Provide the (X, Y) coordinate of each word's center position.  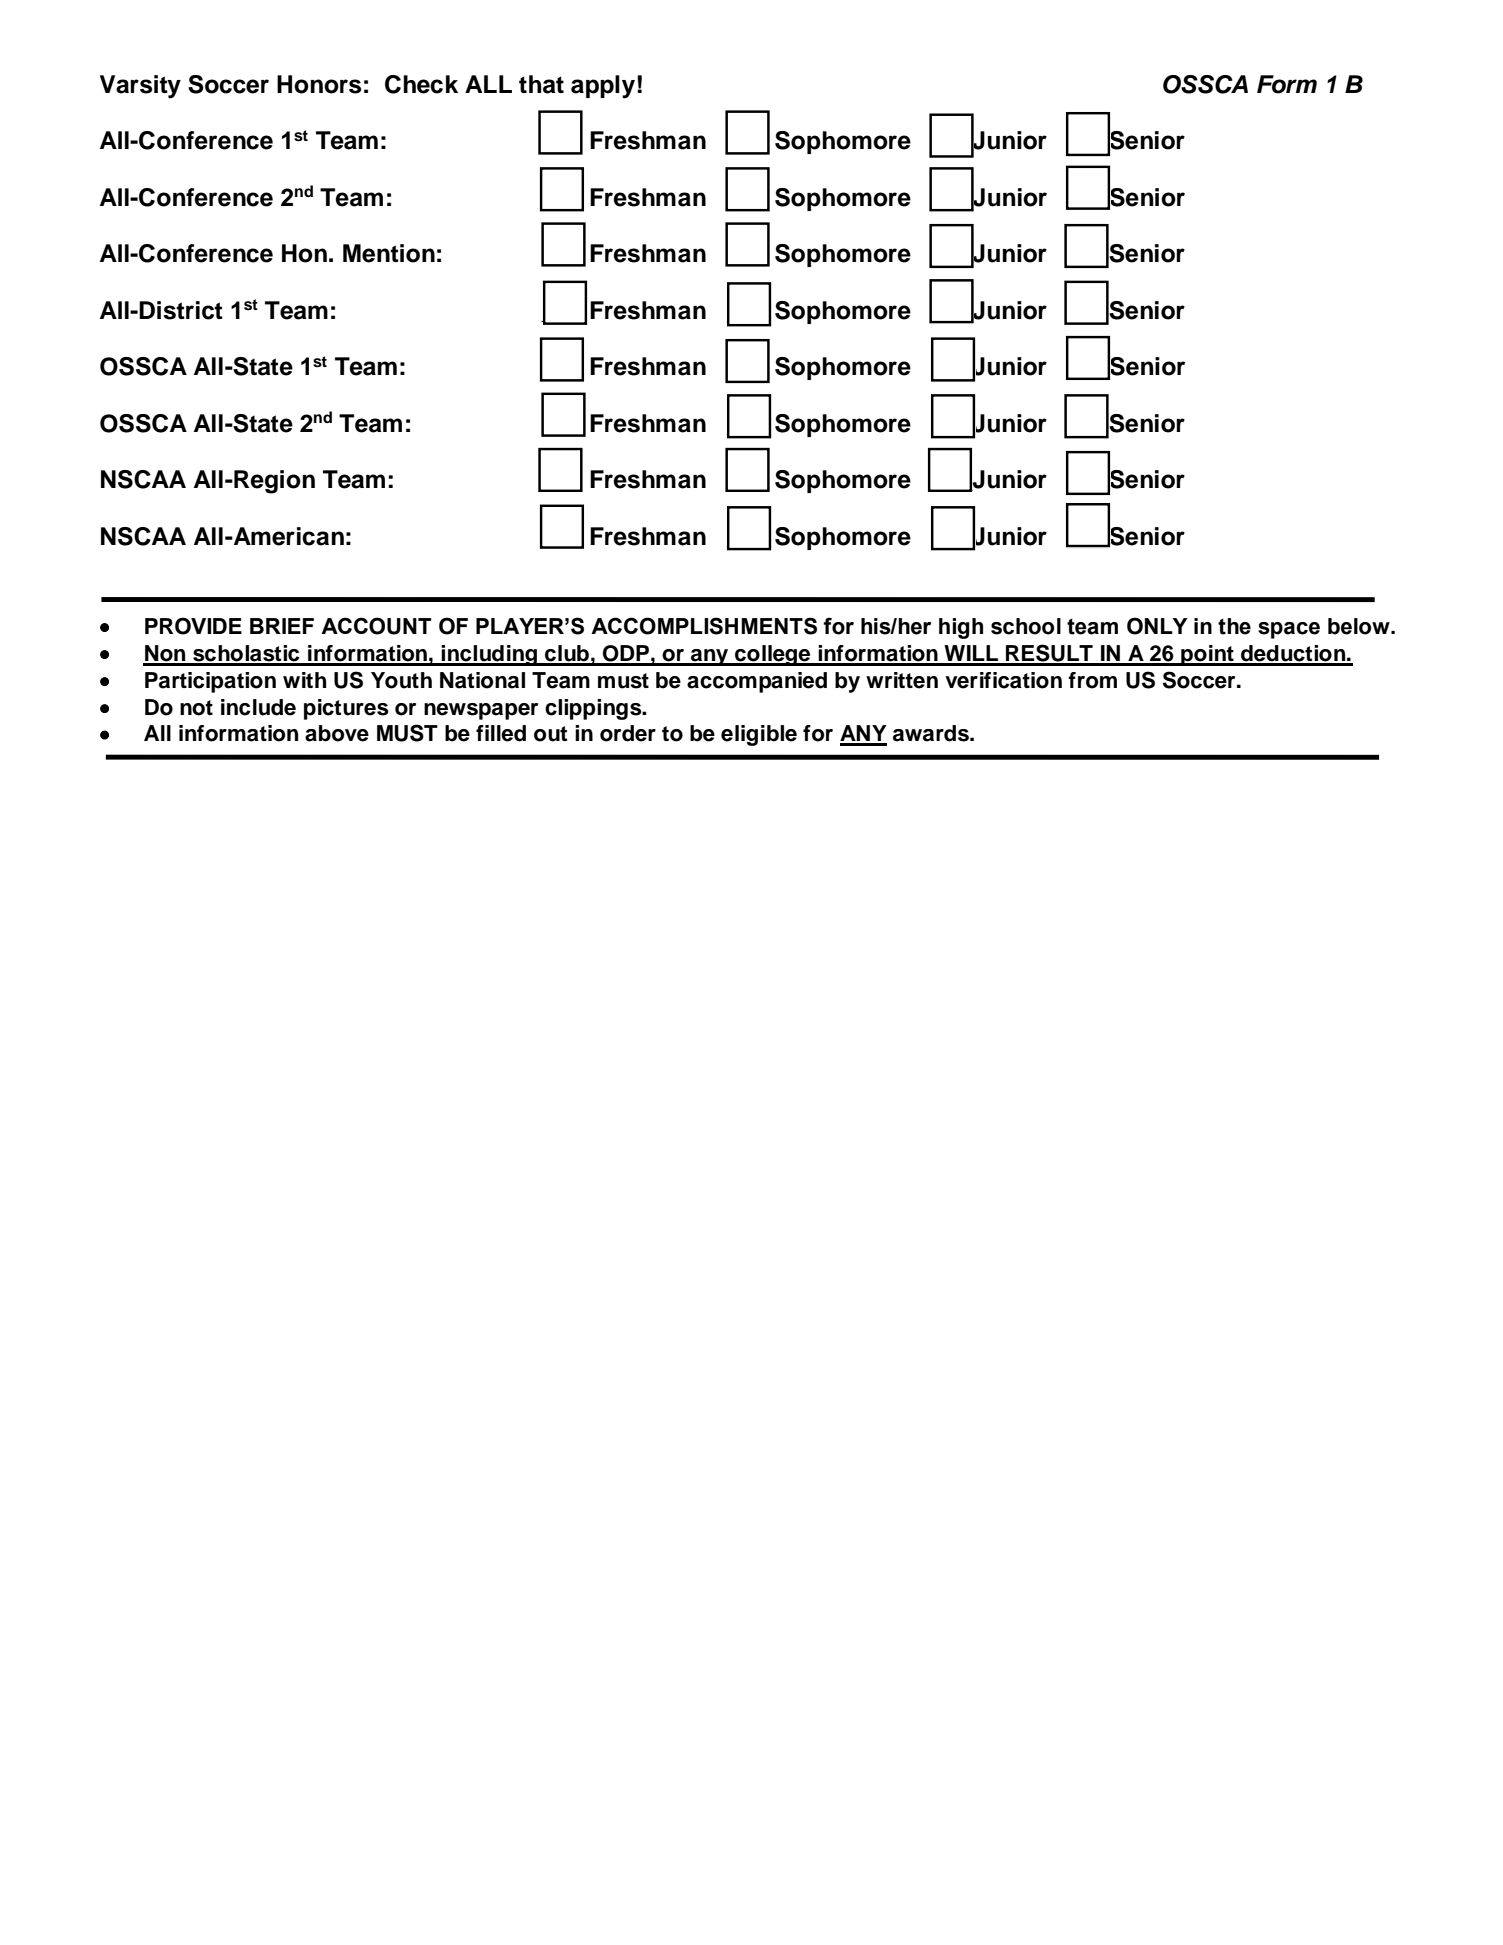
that (541, 84)
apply (603, 87)
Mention (389, 253)
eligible (759, 735)
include (258, 707)
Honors (319, 84)
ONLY (1157, 626)
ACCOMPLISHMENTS (704, 626)
